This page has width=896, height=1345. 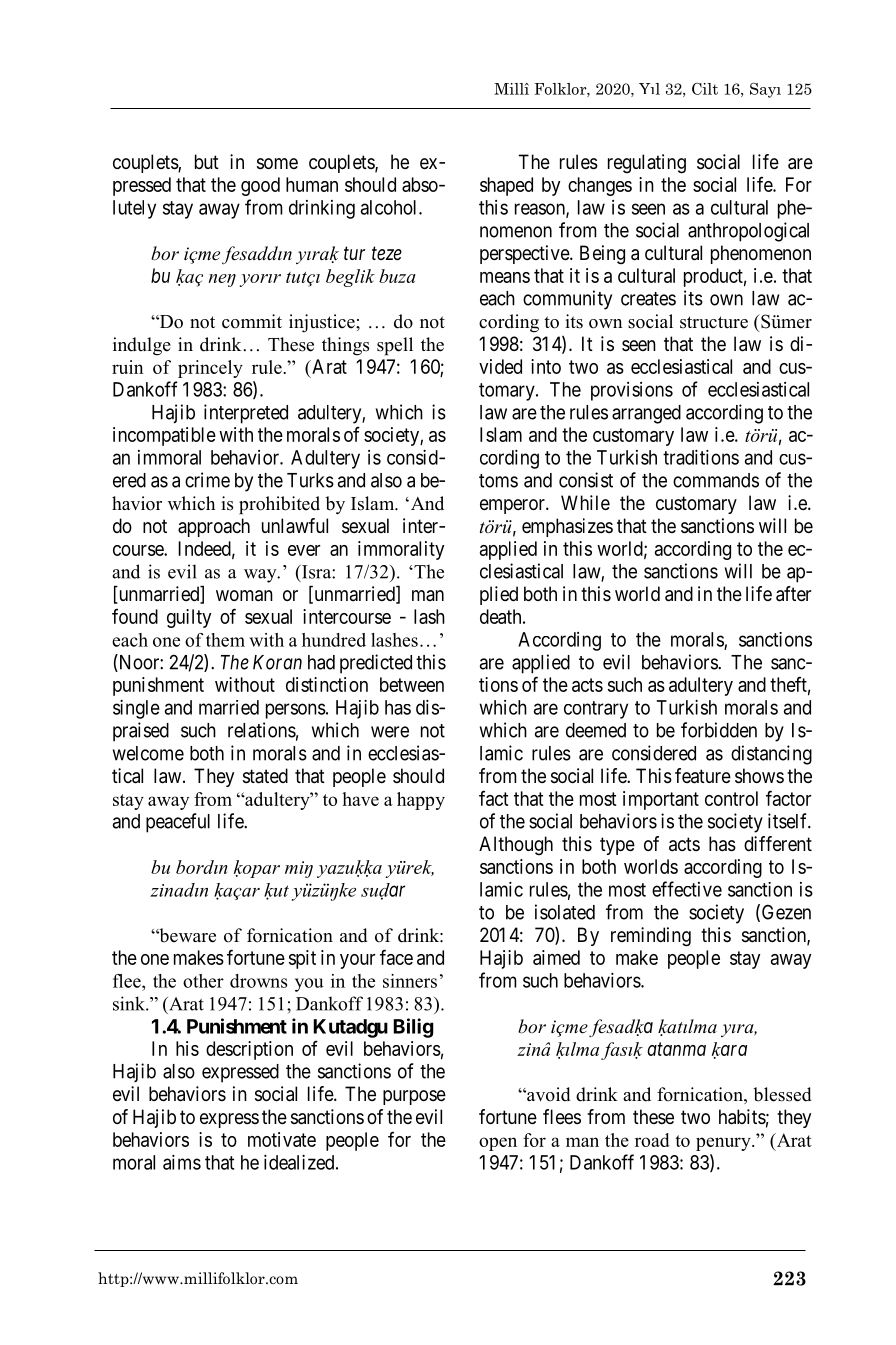 What do you see at coordinates (731, 798) in the page?
I see `control` at bounding box center [731, 798].
